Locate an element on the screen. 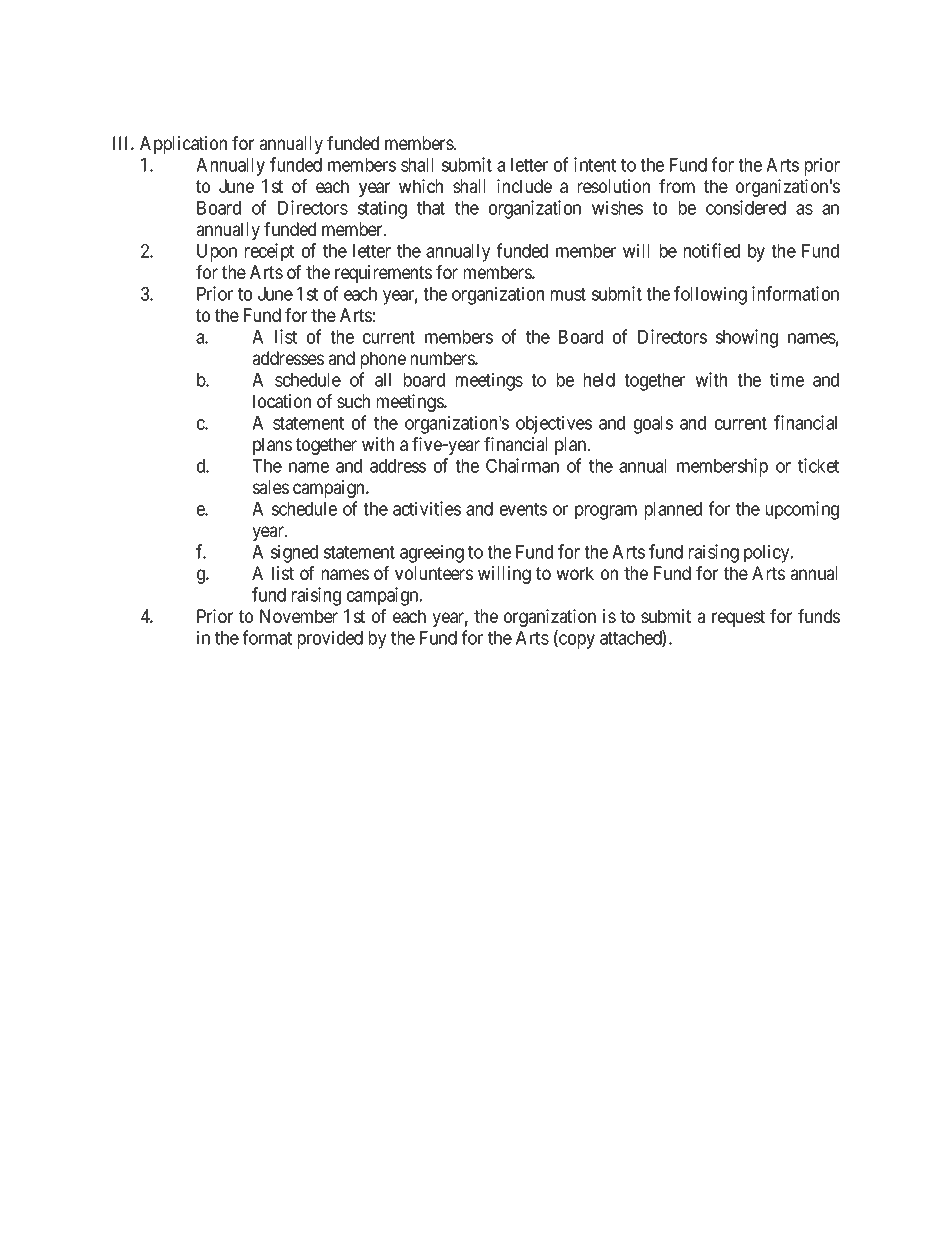 Image resolution: width=952 pixels, height=1233 pixels. showing is located at coordinates (747, 338).
